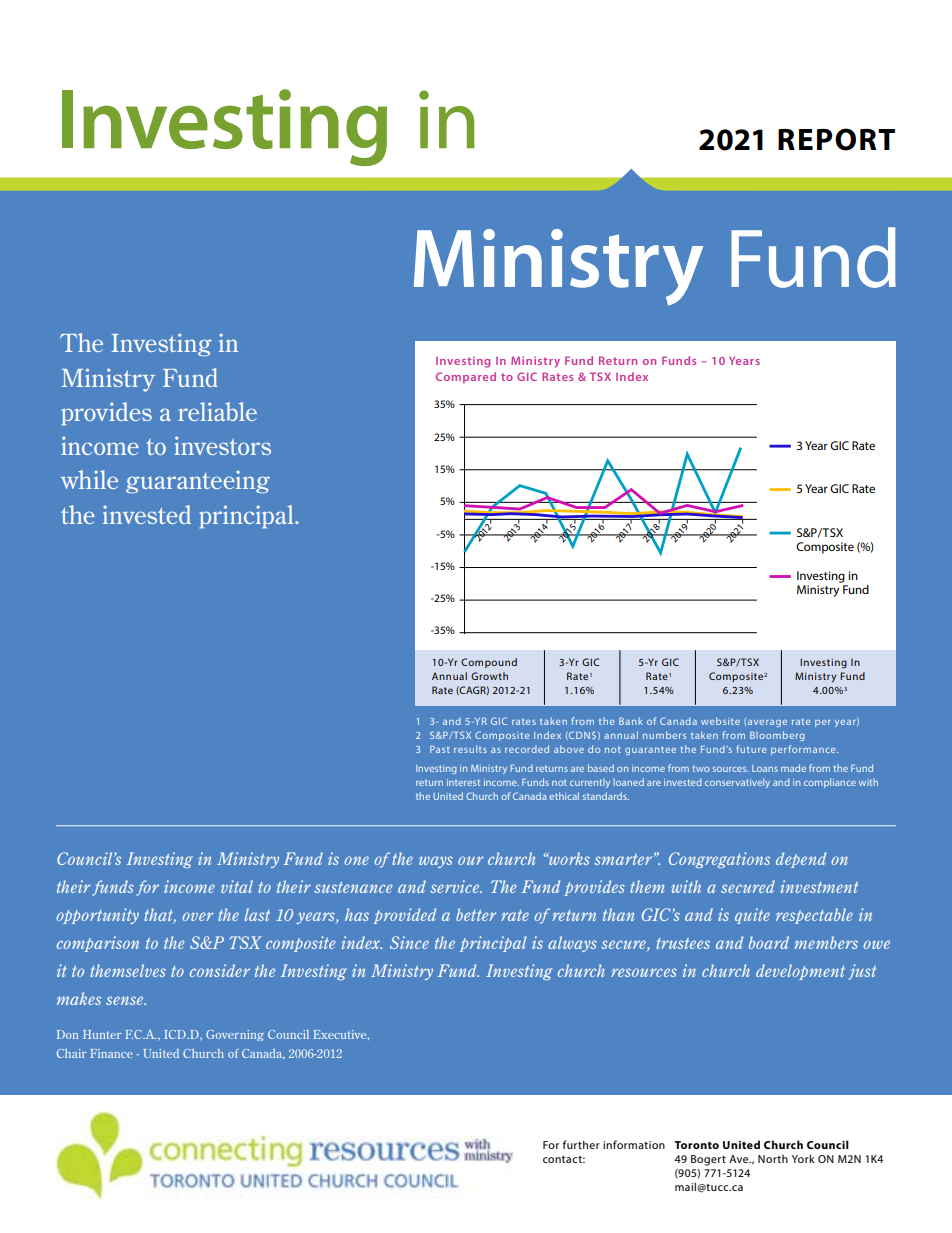 Image resolution: width=952 pixels, height=1233 pixels. Describe the element at coordinates (767, 723) in the image. I see `average` at that location.
